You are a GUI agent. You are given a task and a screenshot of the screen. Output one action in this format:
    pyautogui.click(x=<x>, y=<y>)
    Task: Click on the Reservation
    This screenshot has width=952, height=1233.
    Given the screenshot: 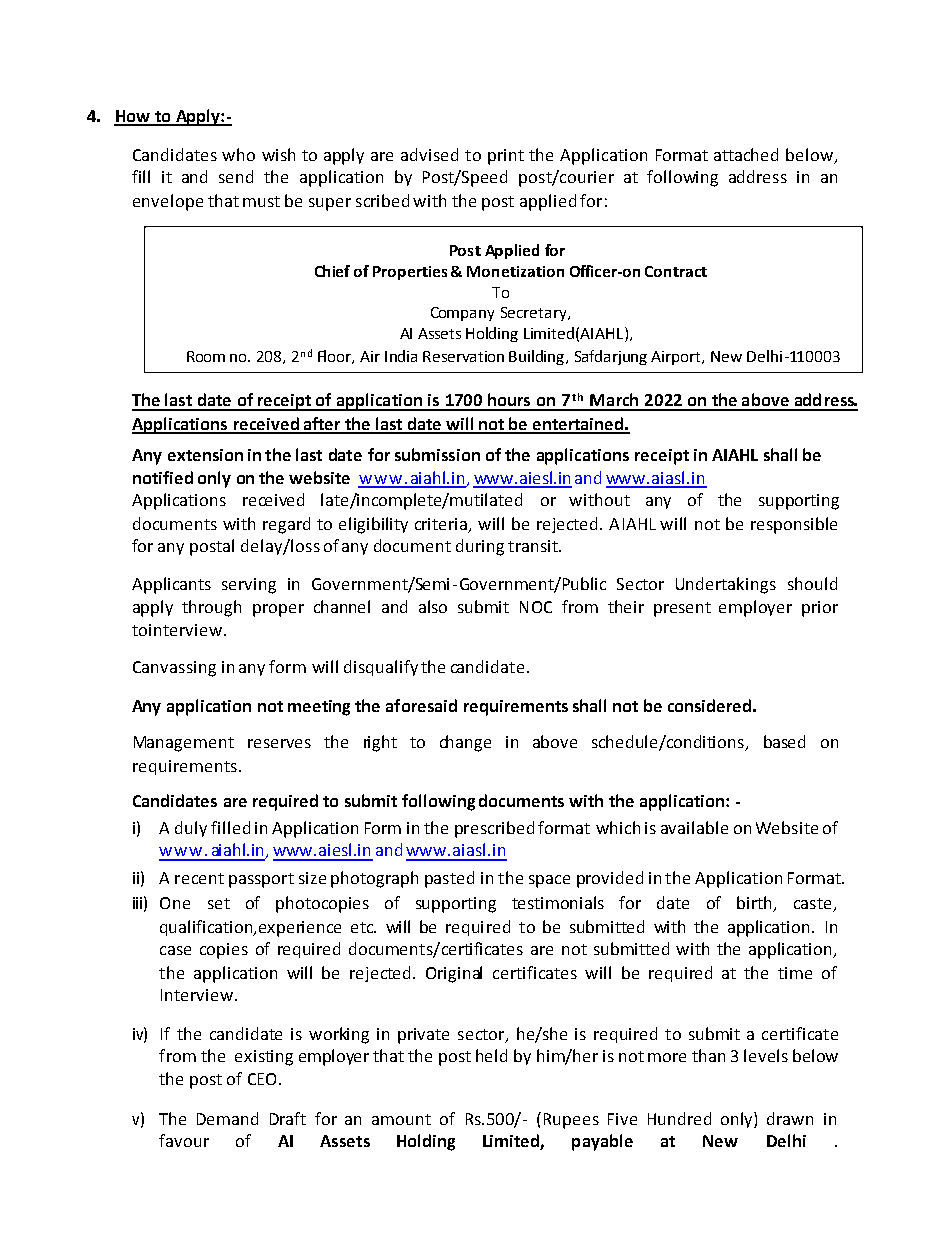 What is the action you would take?
    pyautogui.click(x=463, y=356)
